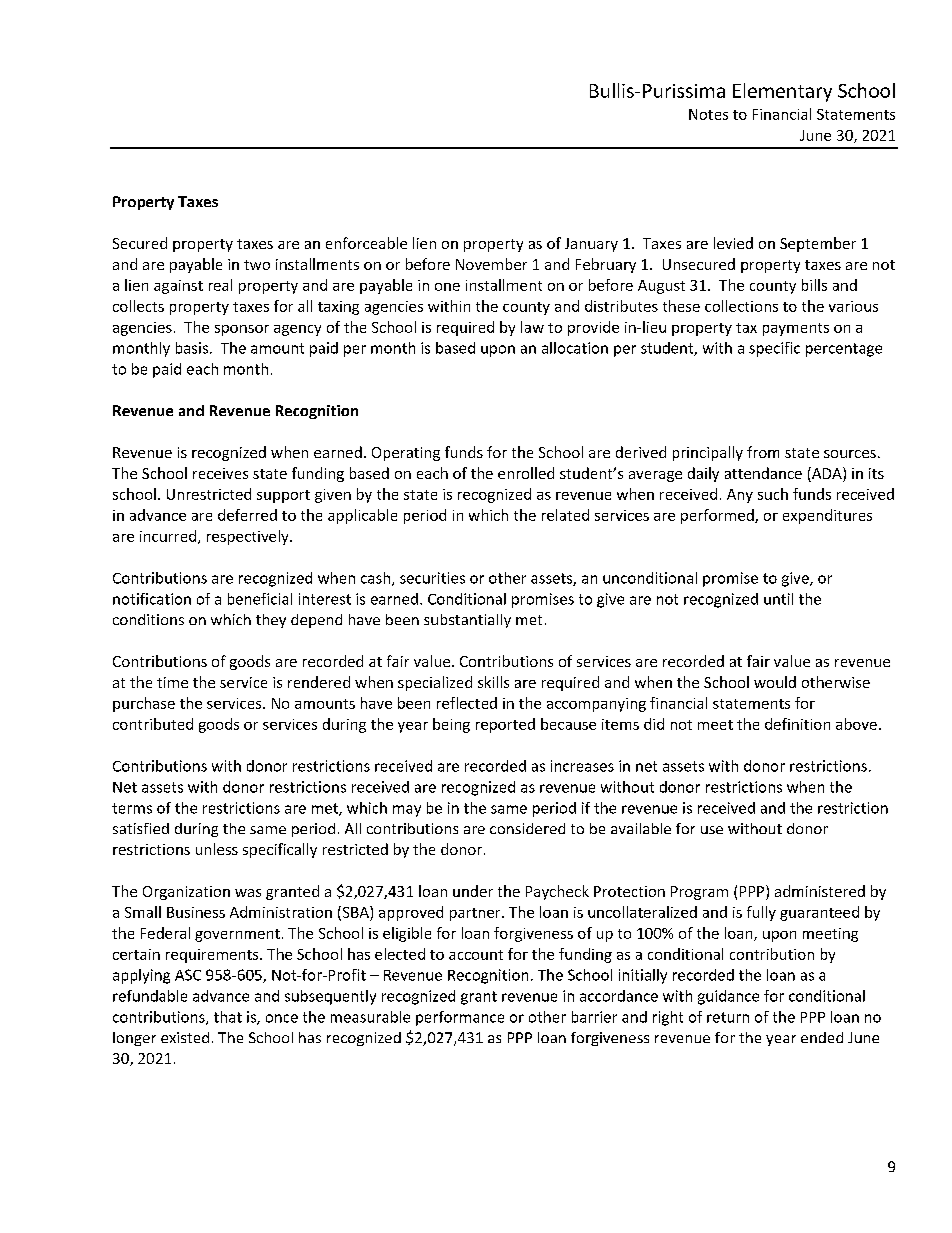  Describe the element at coordinates (257, 265) in the screenshot. I see `two` at that location.
